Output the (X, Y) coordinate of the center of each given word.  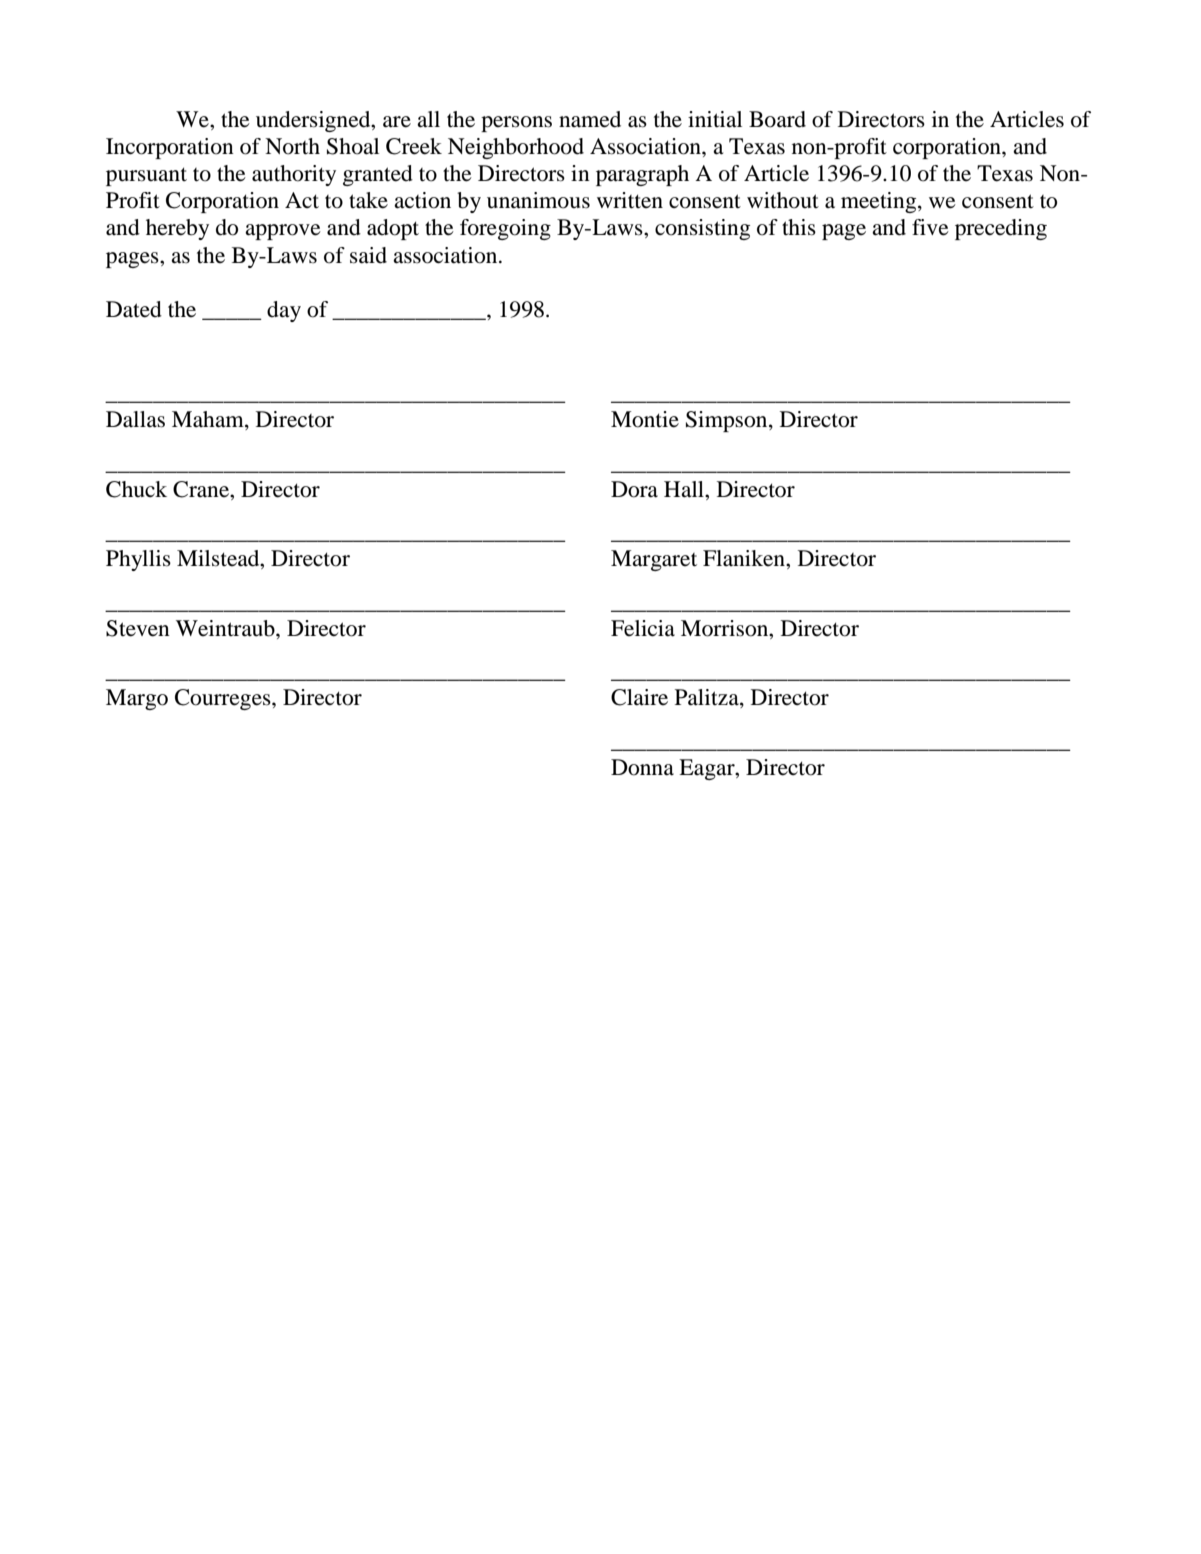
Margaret (654, 560)
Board (777, 119)
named (590, 119)
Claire (639, 697)
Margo (137, 699)
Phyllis (138, 560)
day (284, 311)
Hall (685, 489)
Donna (642, 767)
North (292, 146)
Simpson (728, 421)
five (930, 227)
